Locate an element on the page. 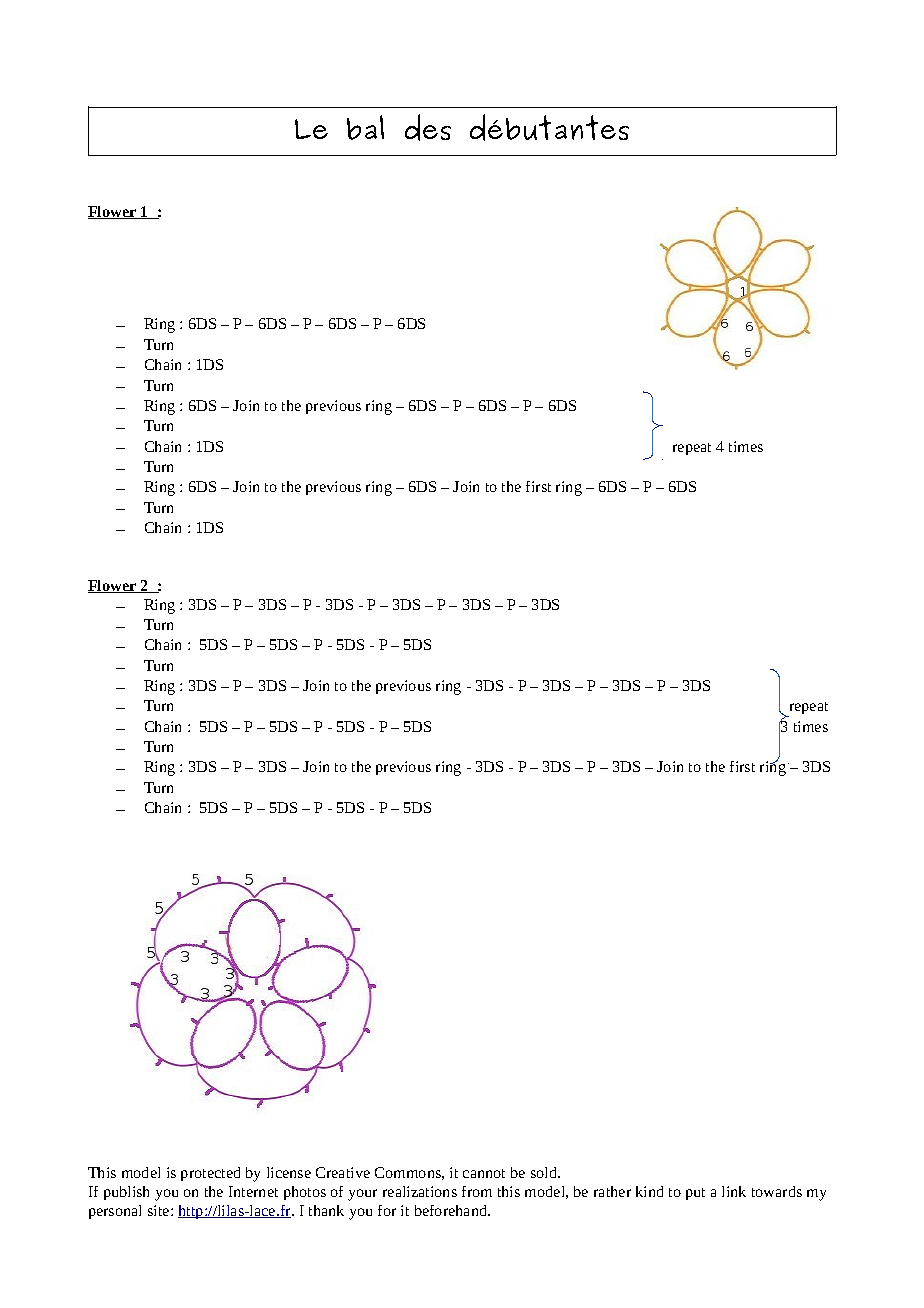 The image size is (924, 1308). sold is located at coordinates (545, 1172).
